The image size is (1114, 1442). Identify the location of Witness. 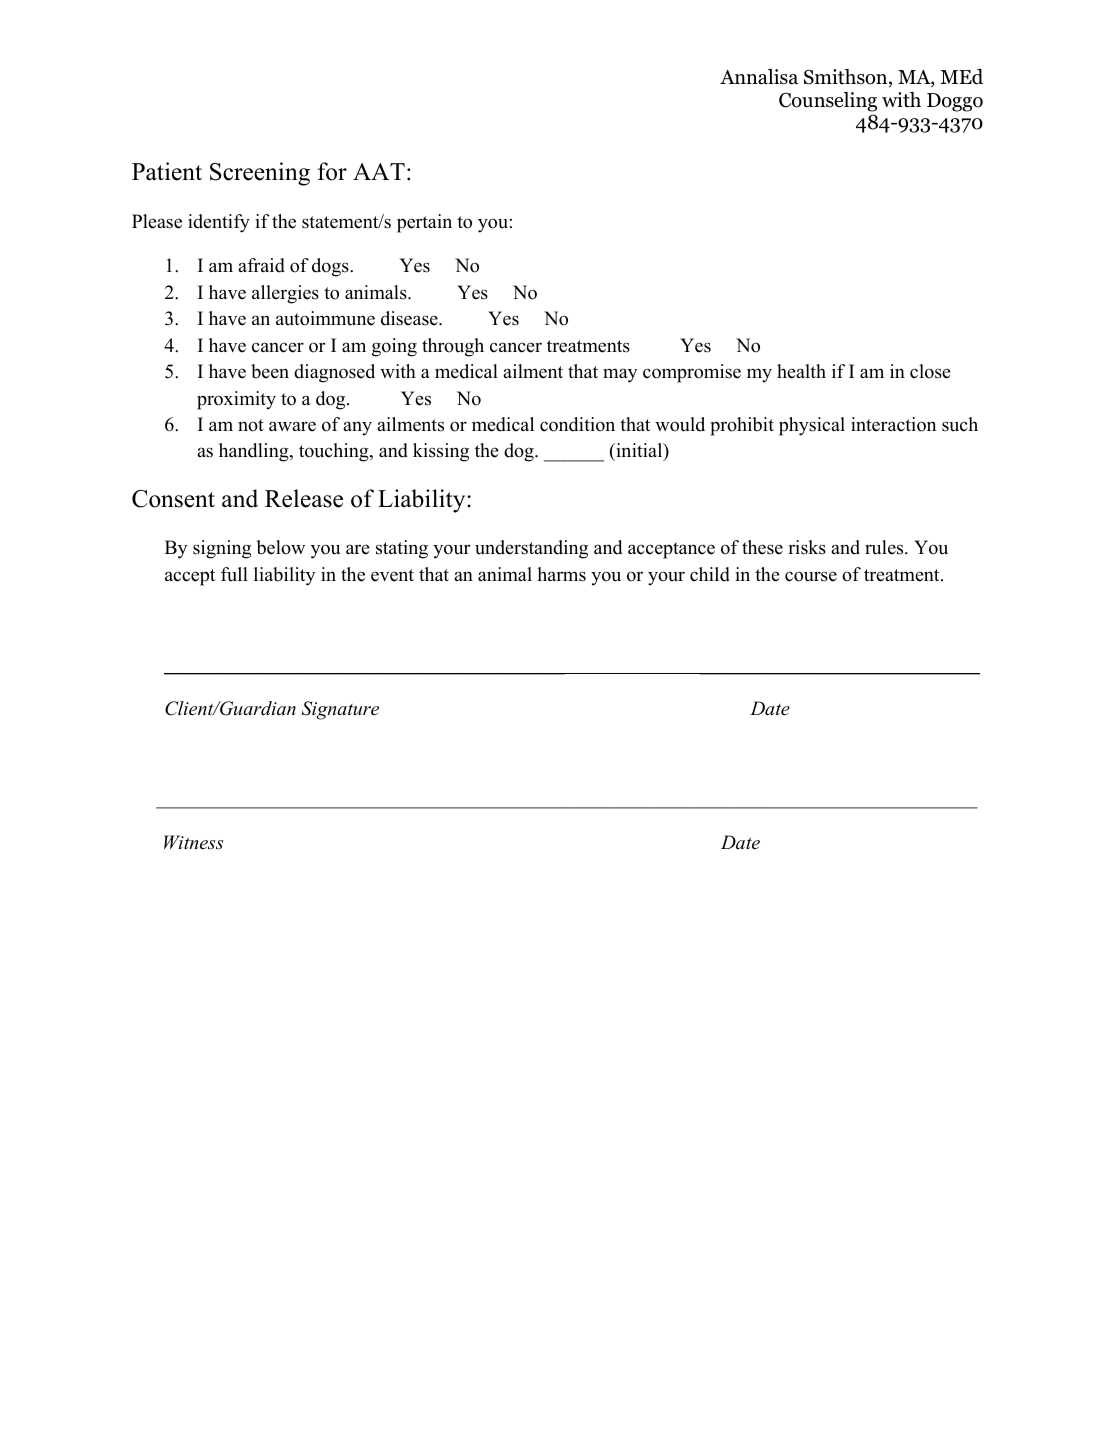
(193, 842).
